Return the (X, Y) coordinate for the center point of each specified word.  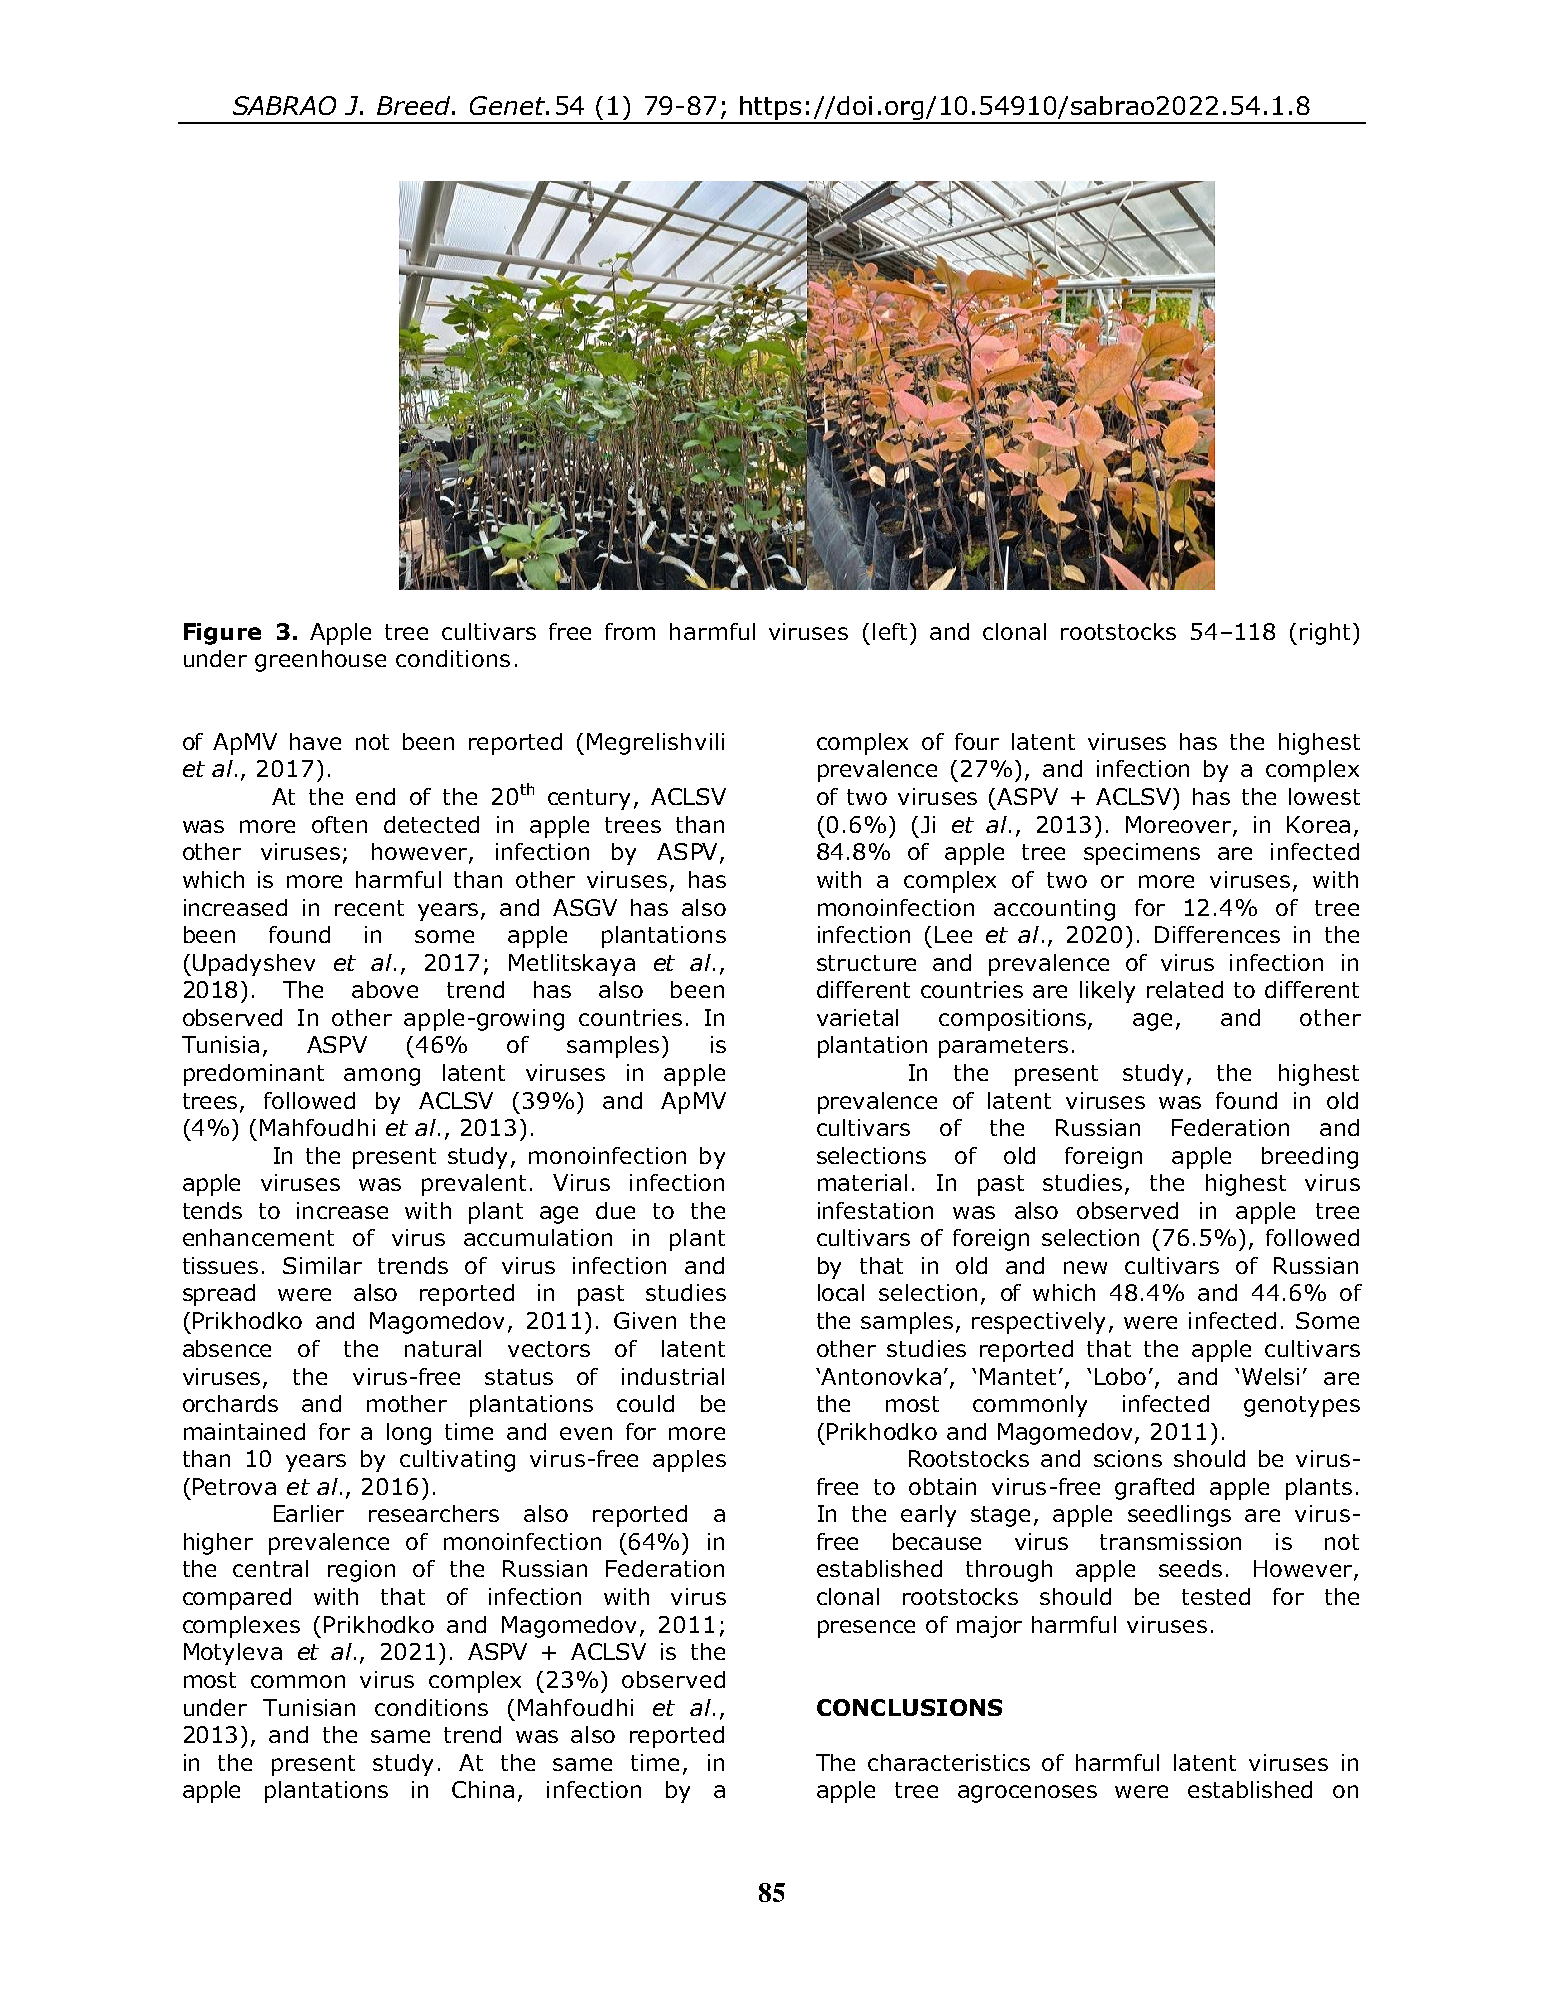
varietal (857, 1017)
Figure (222, 634)
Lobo (1120, 1376)
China (483, 1789)
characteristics (949, 1762)
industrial (673, 1376)
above (385, 989)
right (1325, 634)
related (1185, 989)
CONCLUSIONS (909, 1707)
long (409, 1434)
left (890, 631)
